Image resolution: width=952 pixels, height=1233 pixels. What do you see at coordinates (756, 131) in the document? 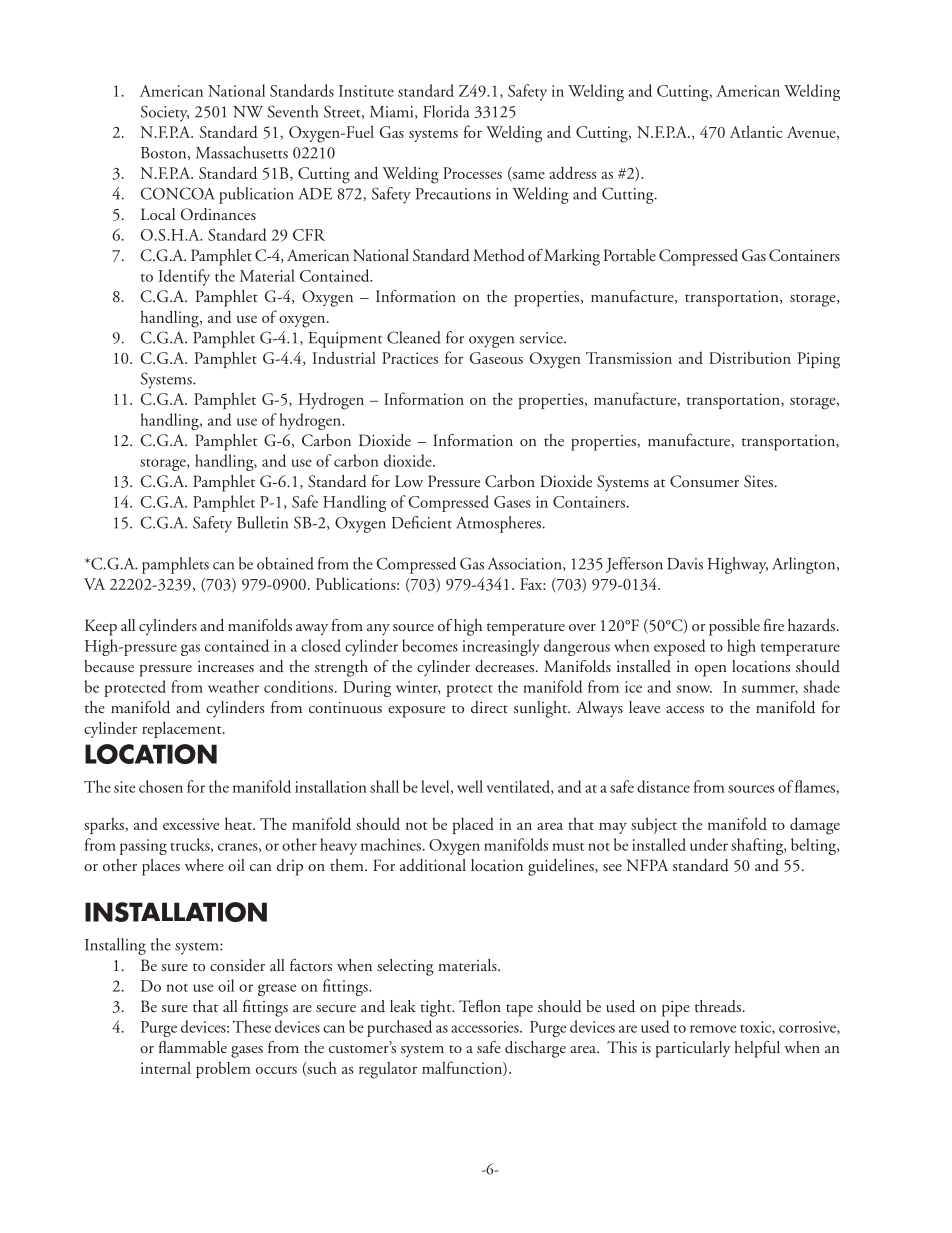
I see `Atlantic` at bounding box center [756, 131].
